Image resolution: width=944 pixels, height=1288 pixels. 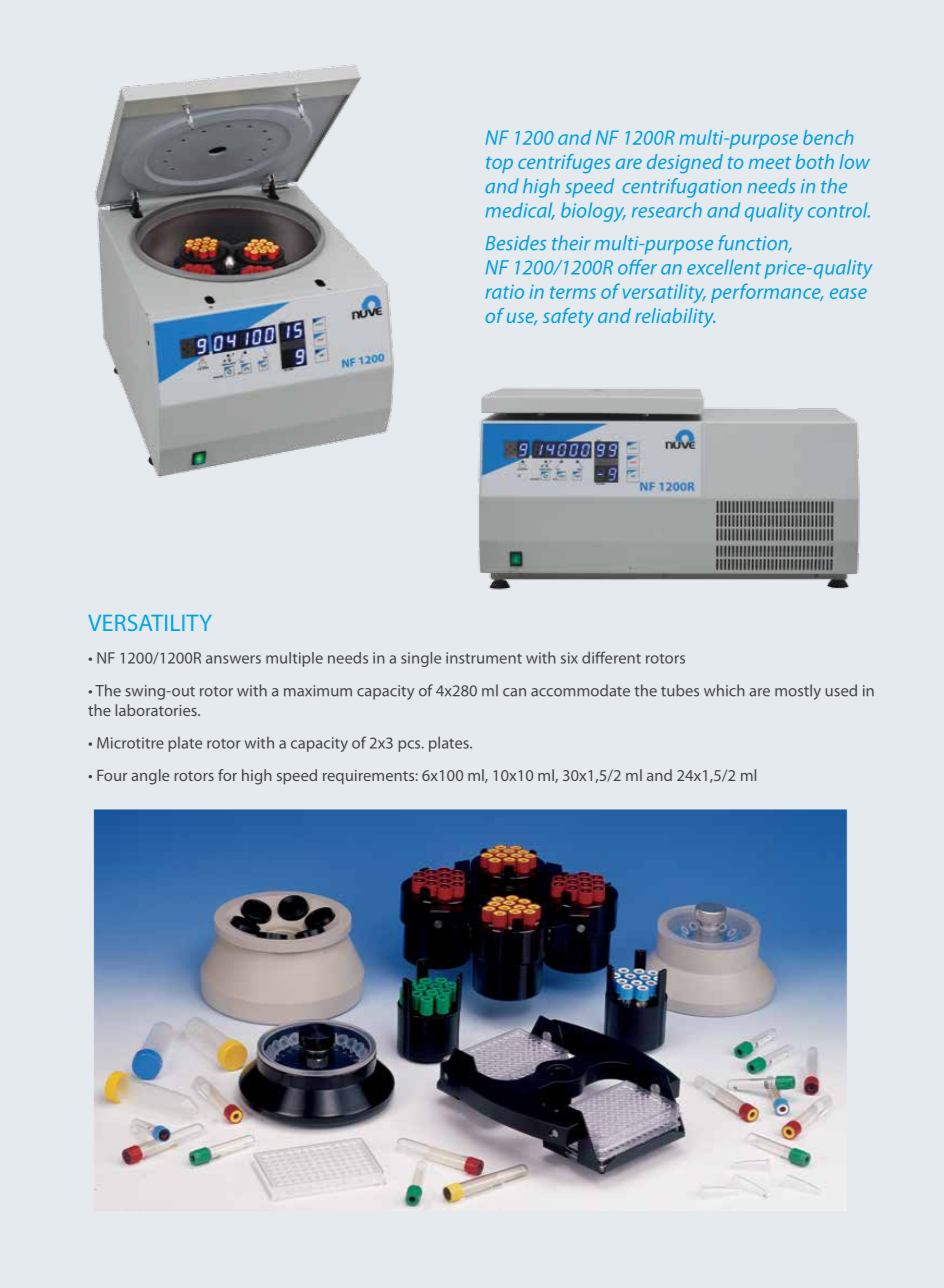 What do you see at coordinates (564, 163) in the page?
I see `centrifuges` at bounding box center [564, 163].
